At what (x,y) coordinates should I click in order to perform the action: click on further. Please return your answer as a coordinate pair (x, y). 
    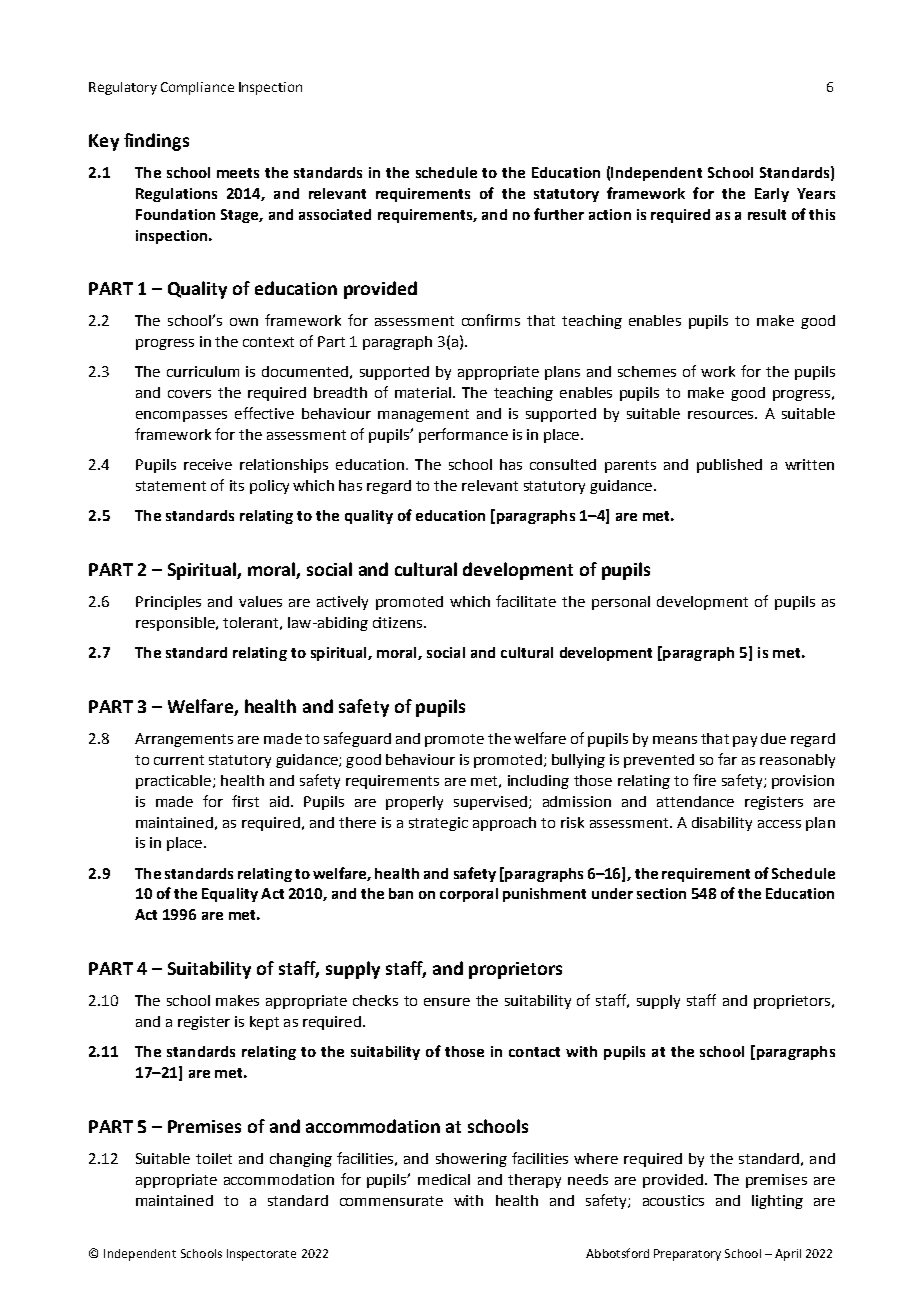
    Looking at the image, I should click on (559, 214).
